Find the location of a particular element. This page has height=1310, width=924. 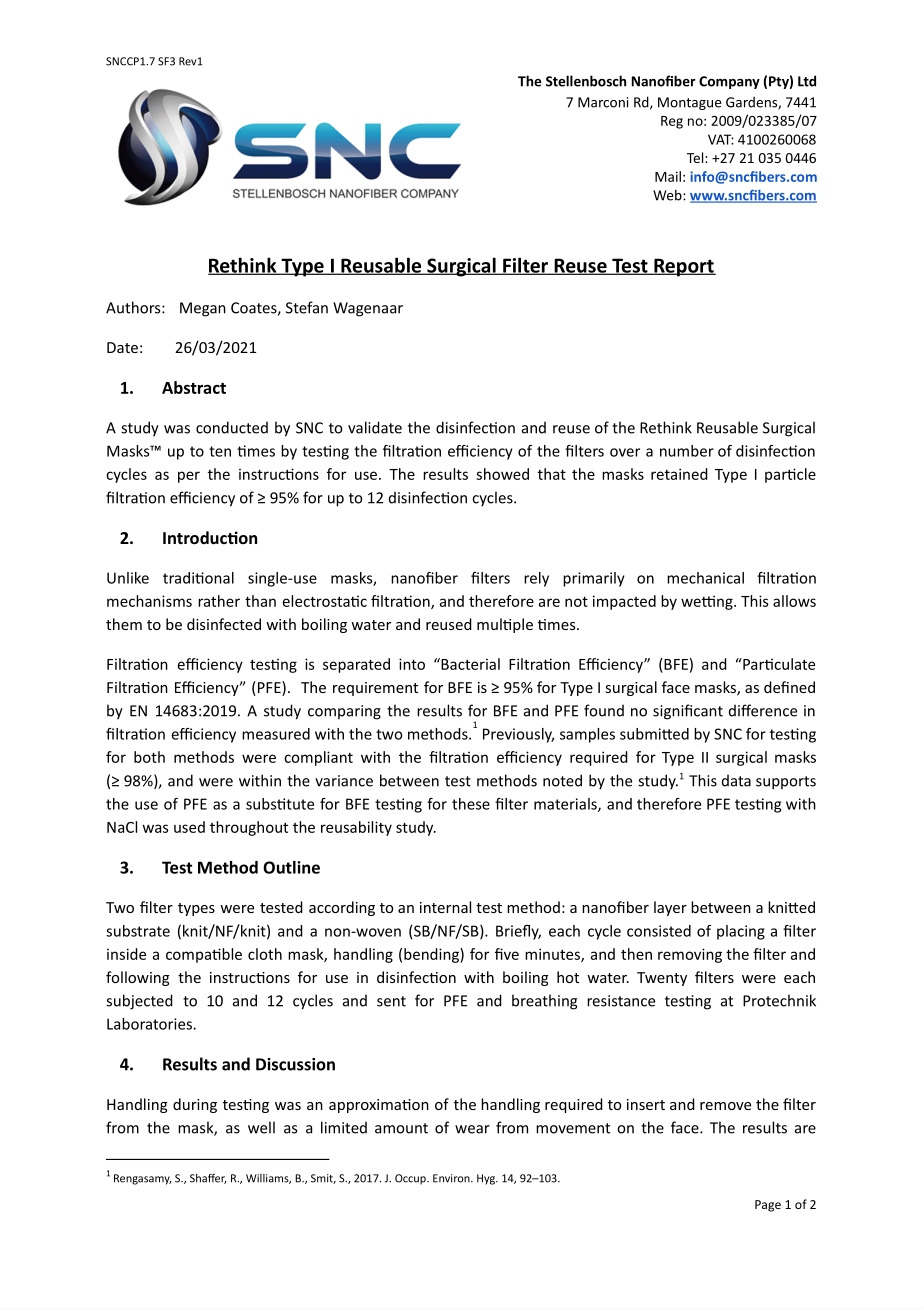

Stellenbosch is located at coordinates (586, 81).
